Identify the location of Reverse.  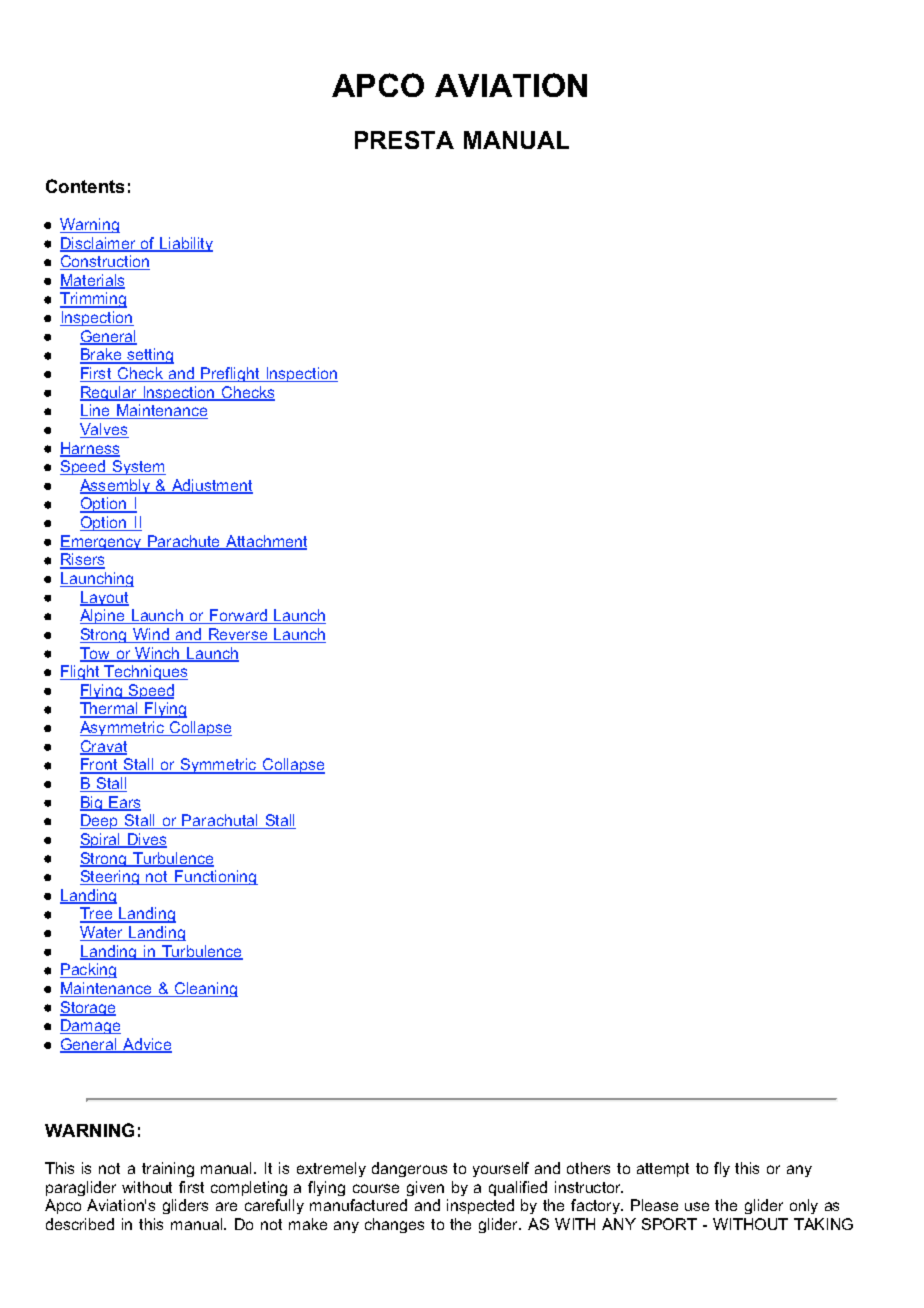
(238, 635).
